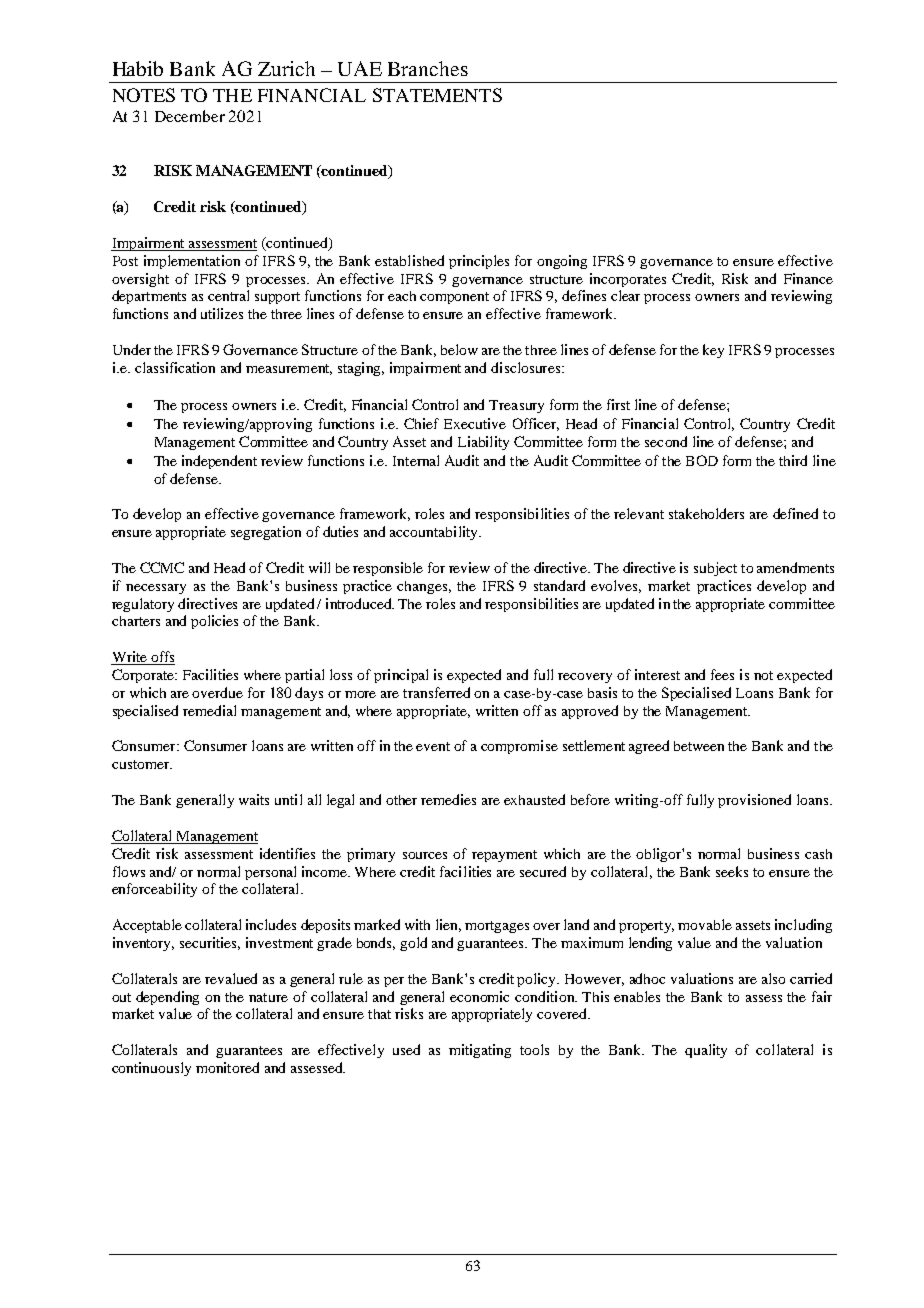  Describe the element at coordinates (222, 313) in the page. I see `utilizes` at that location.
